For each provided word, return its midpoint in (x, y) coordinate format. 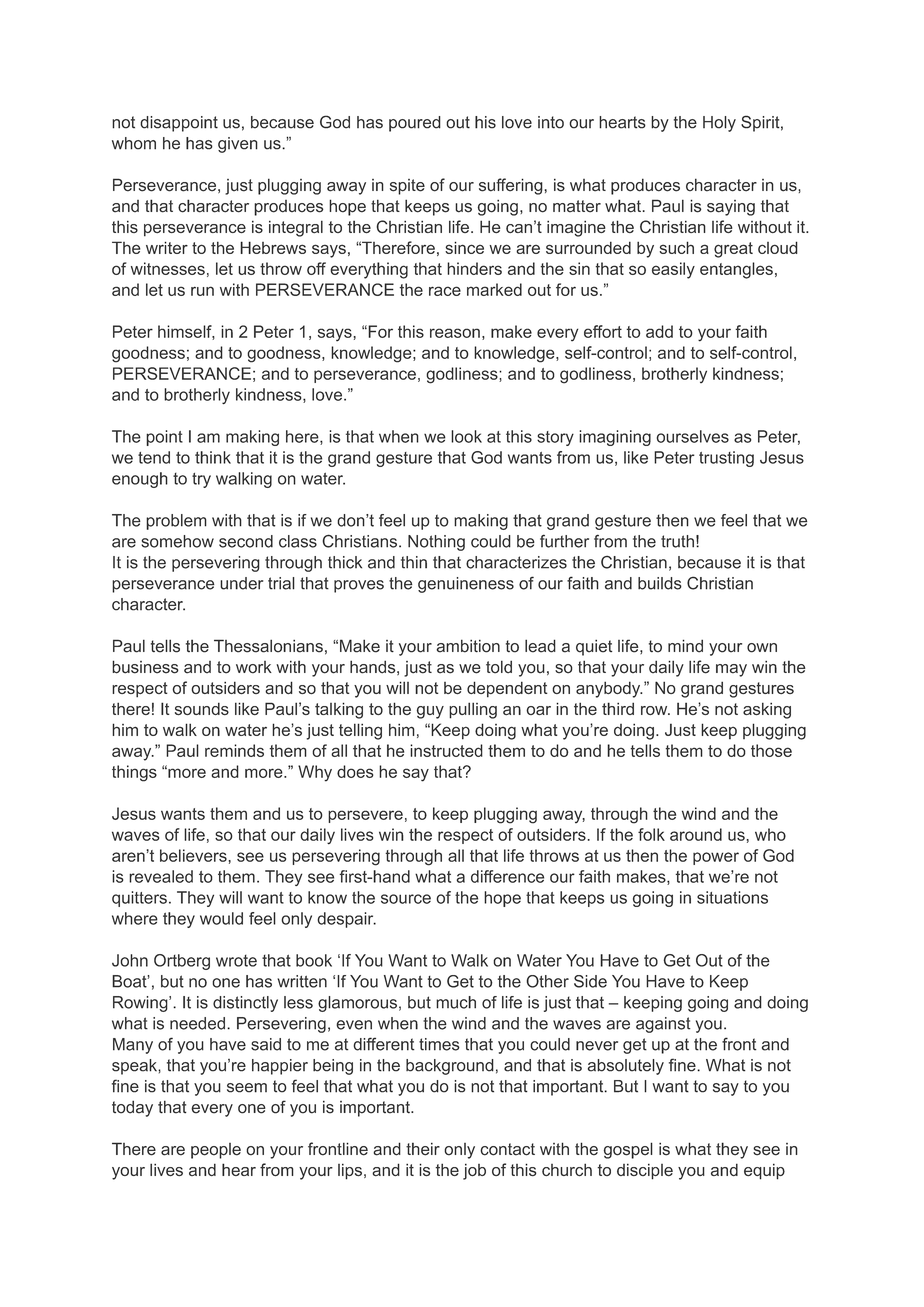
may (731, 670)
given (238, 145)
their (423, 1149)
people (216, 1151)
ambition (468, 646)
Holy (719, 124)
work (254, 667)
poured (415, 124)
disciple (645, 1172)
